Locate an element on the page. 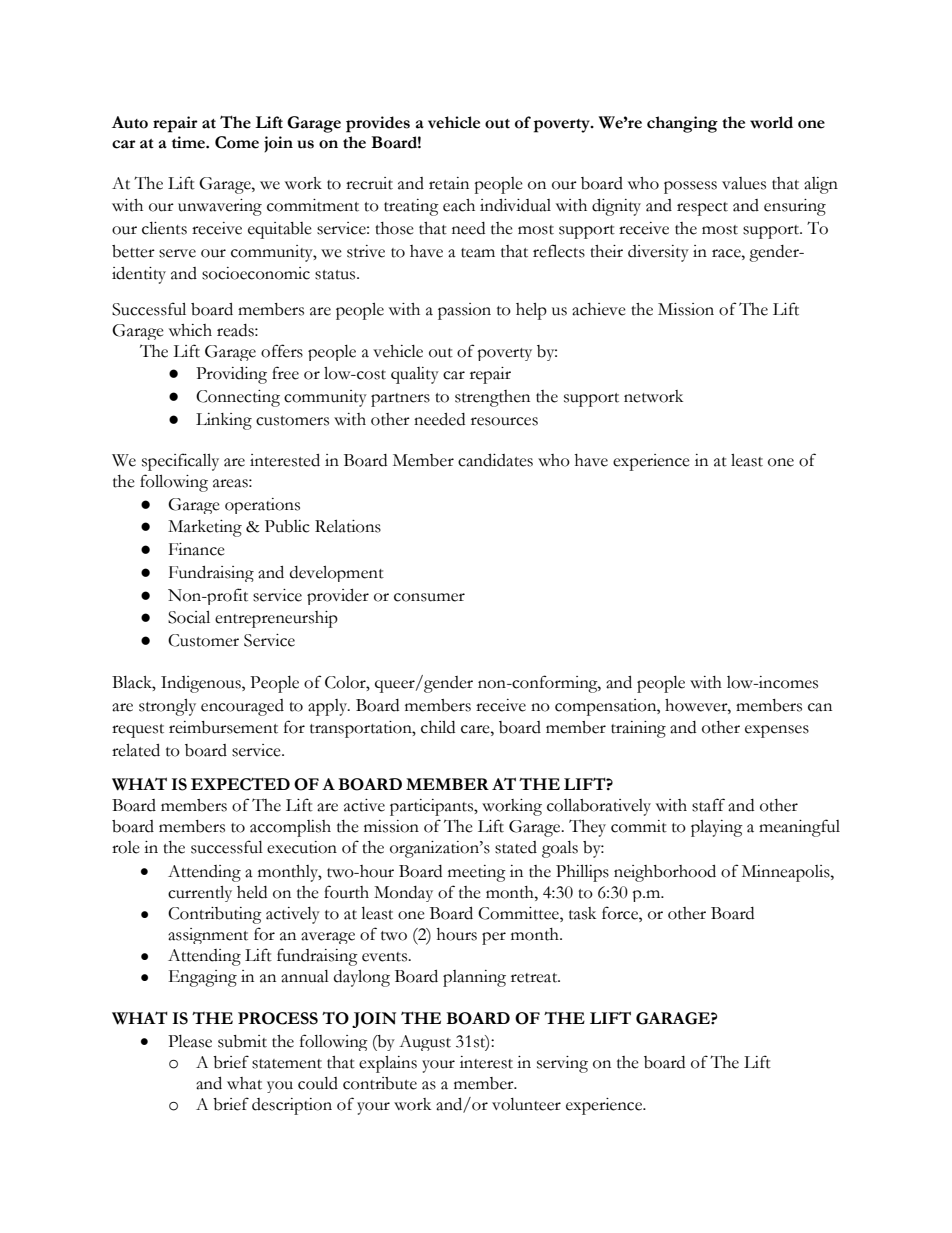 The width and height of the image is (952, 1233). volunteer is located at coordinates (526, 1104).
